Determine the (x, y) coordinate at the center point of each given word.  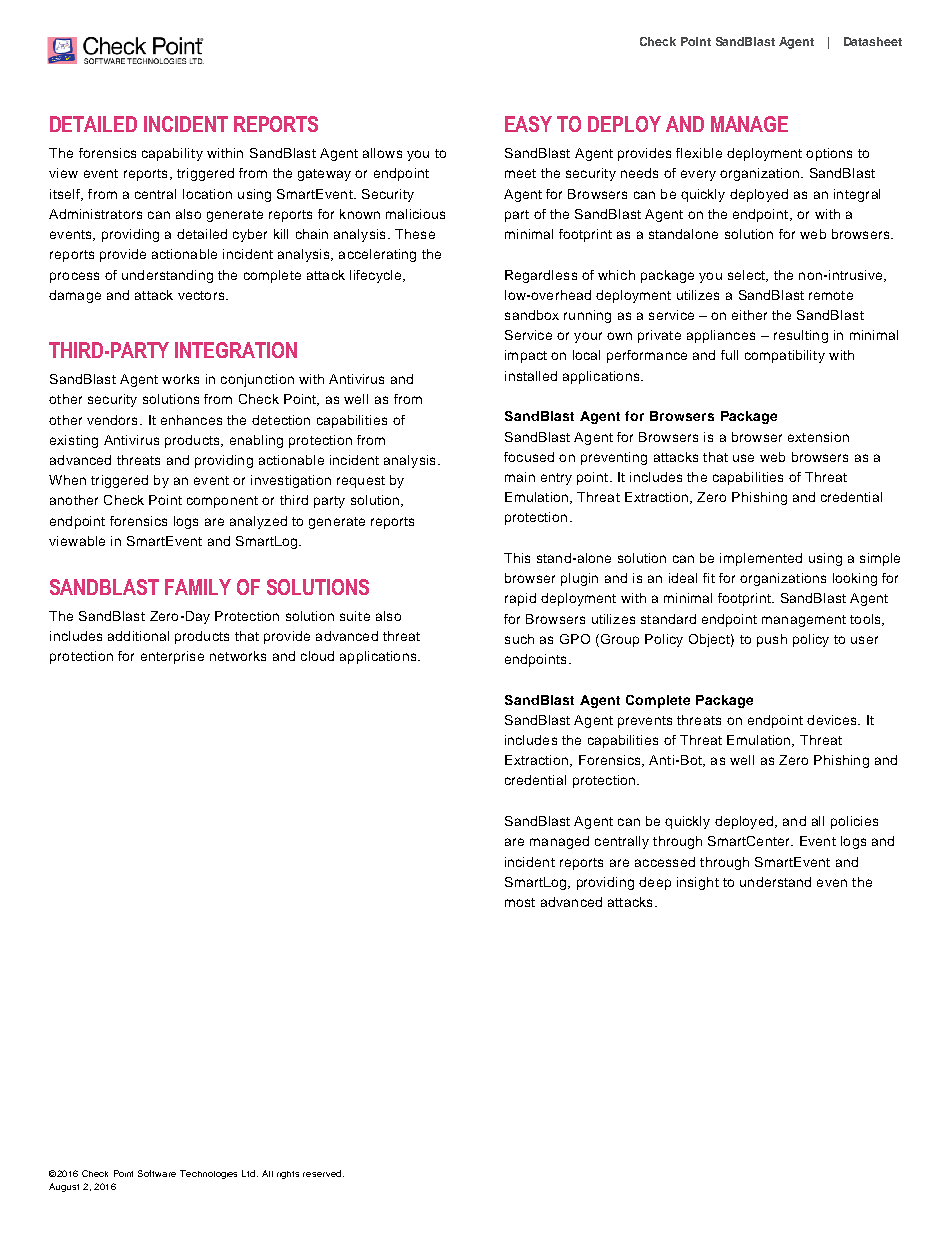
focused (529, 457)
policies (854, 822)
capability (172, 154)
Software (157, 1173)
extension (818, 437)
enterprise (172, 657)
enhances (191, 420)
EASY (528, 124)
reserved (323, 1173)
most (520, 902)
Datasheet (873, 41)
